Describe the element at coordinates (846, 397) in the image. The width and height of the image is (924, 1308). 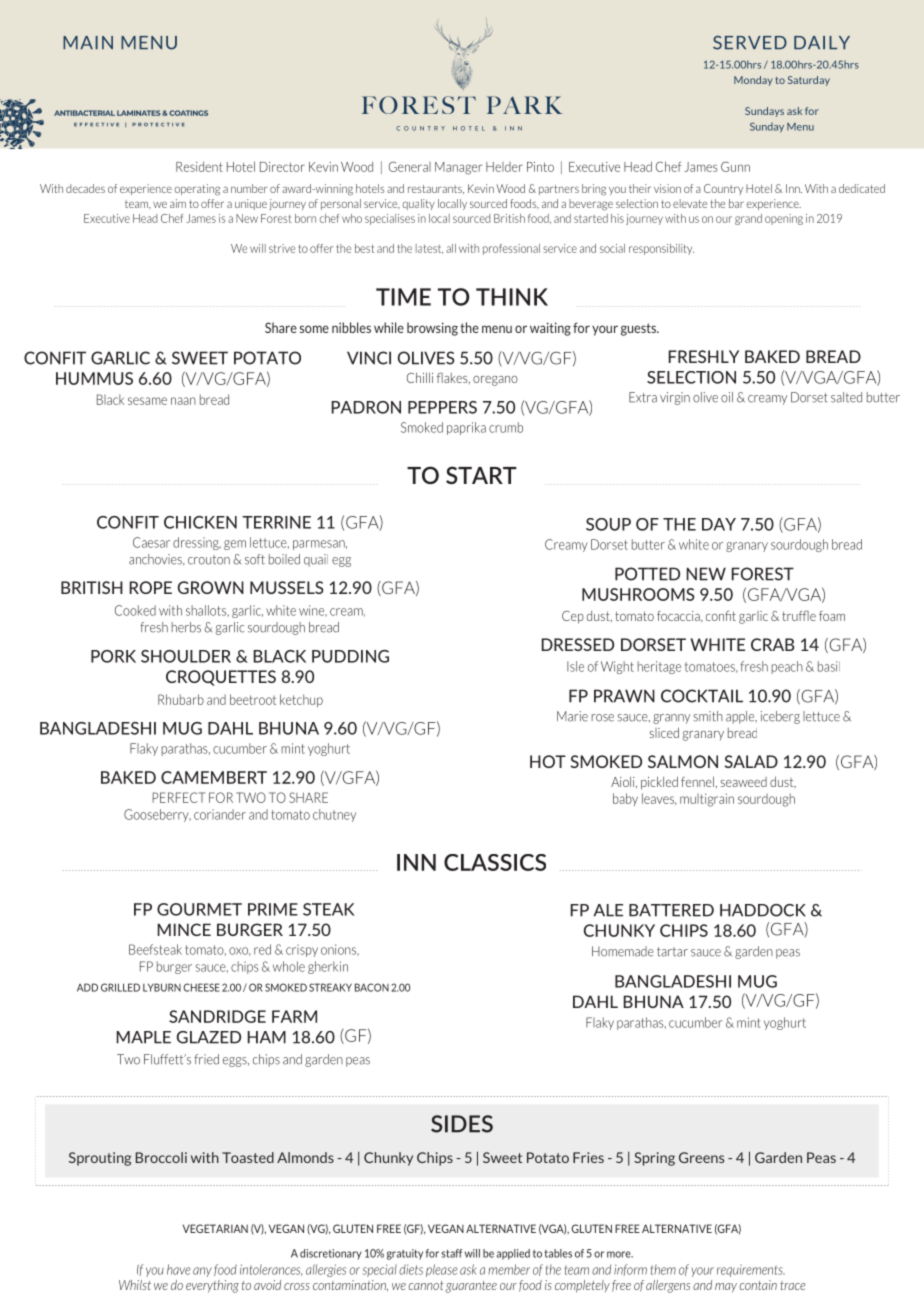
I see `salted` at that location.
